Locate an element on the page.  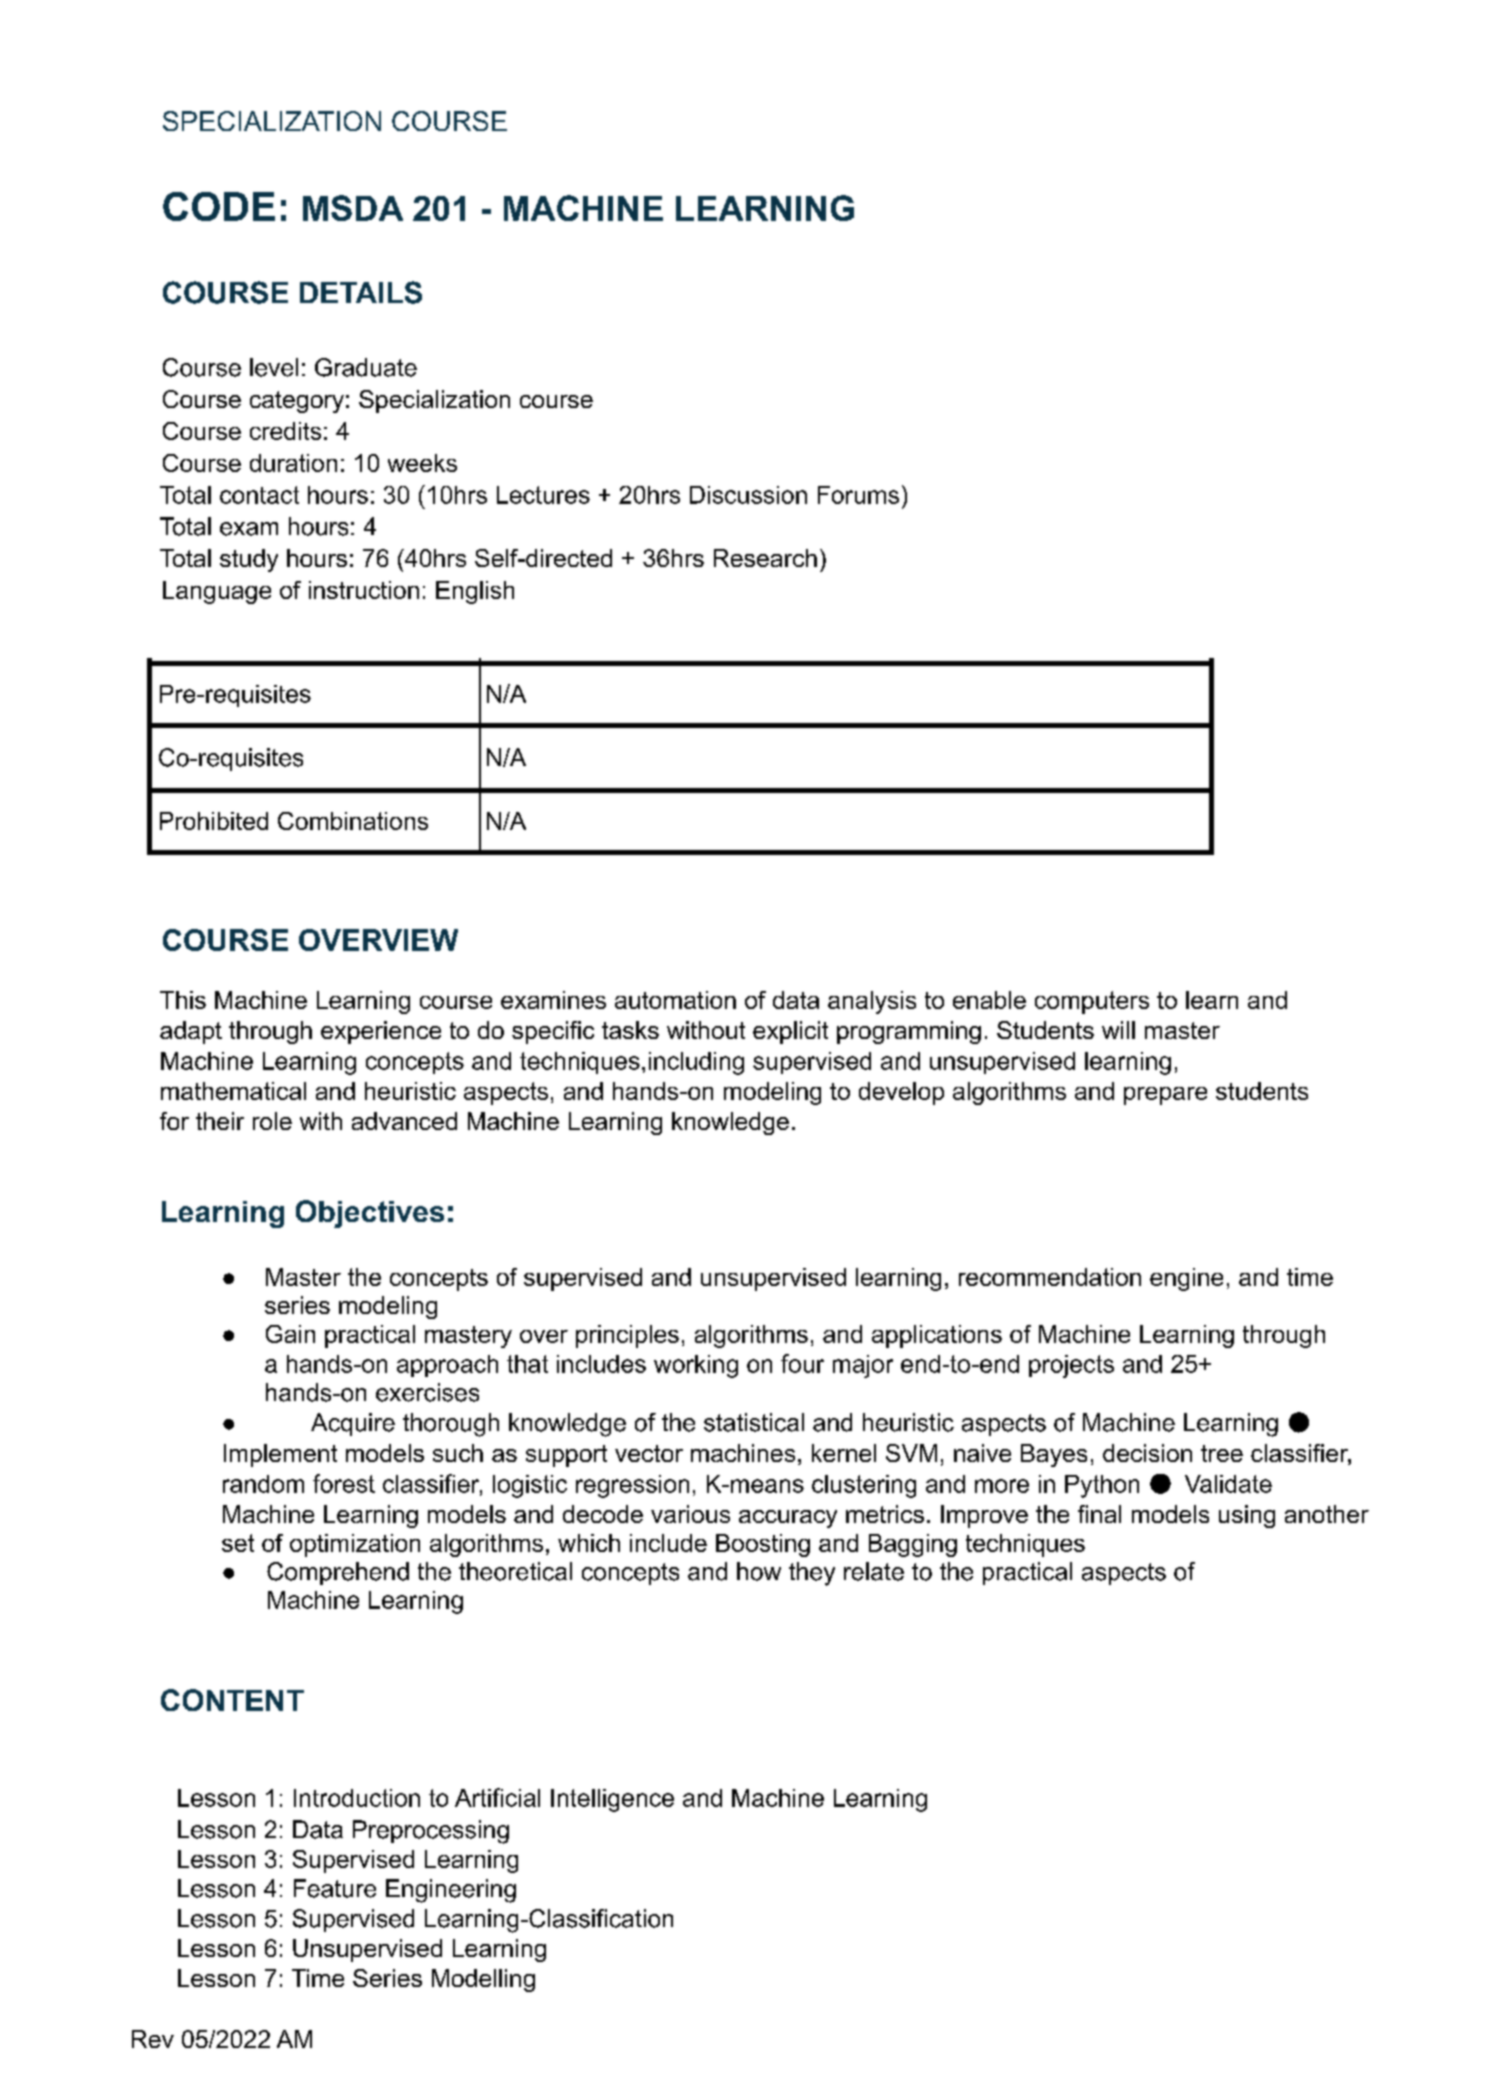
level is located at coordinates (274, 367).
